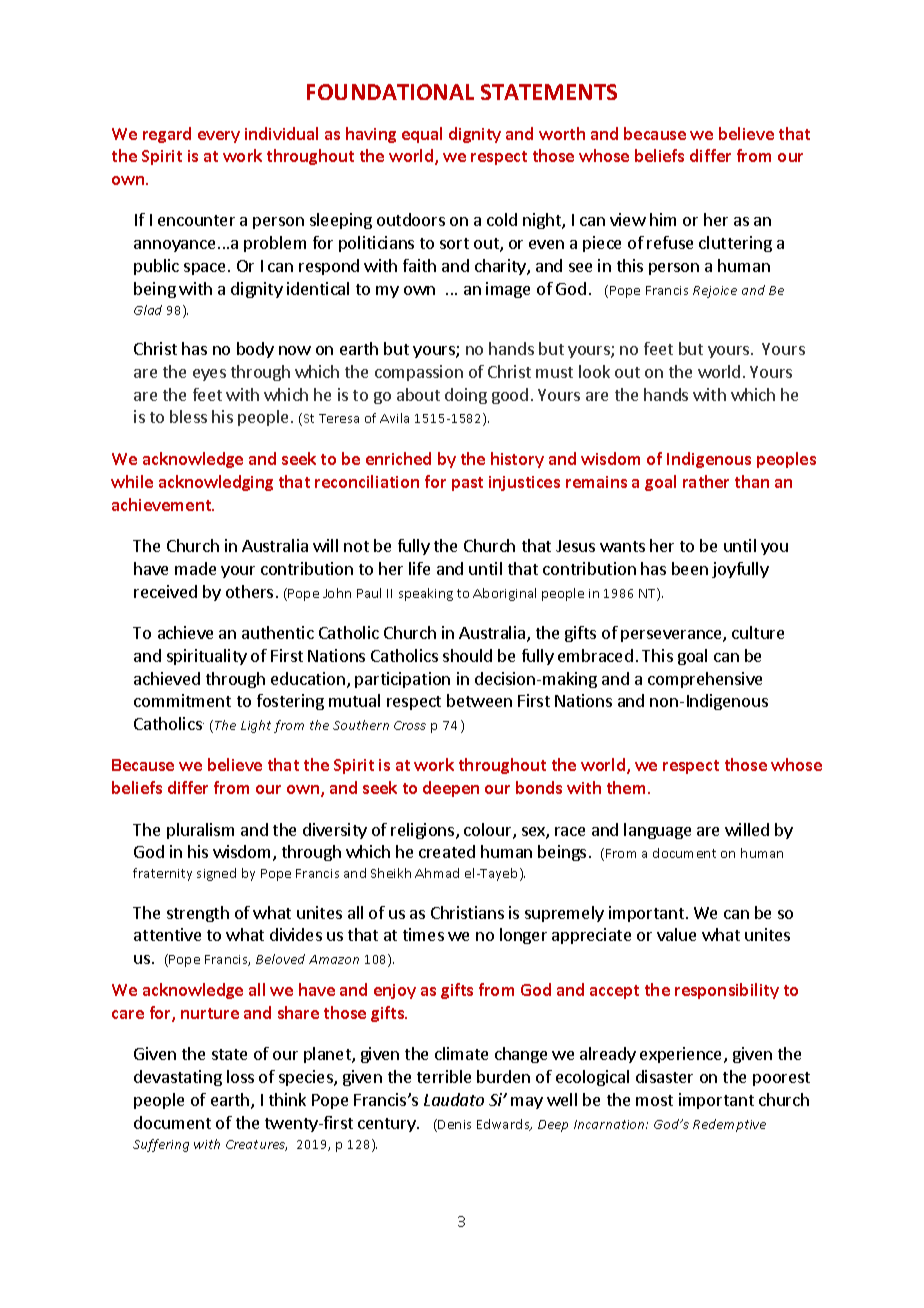  What do you see at coordinates (467, 484) in the document?
I see `past` at bounding box center [467, 484].
